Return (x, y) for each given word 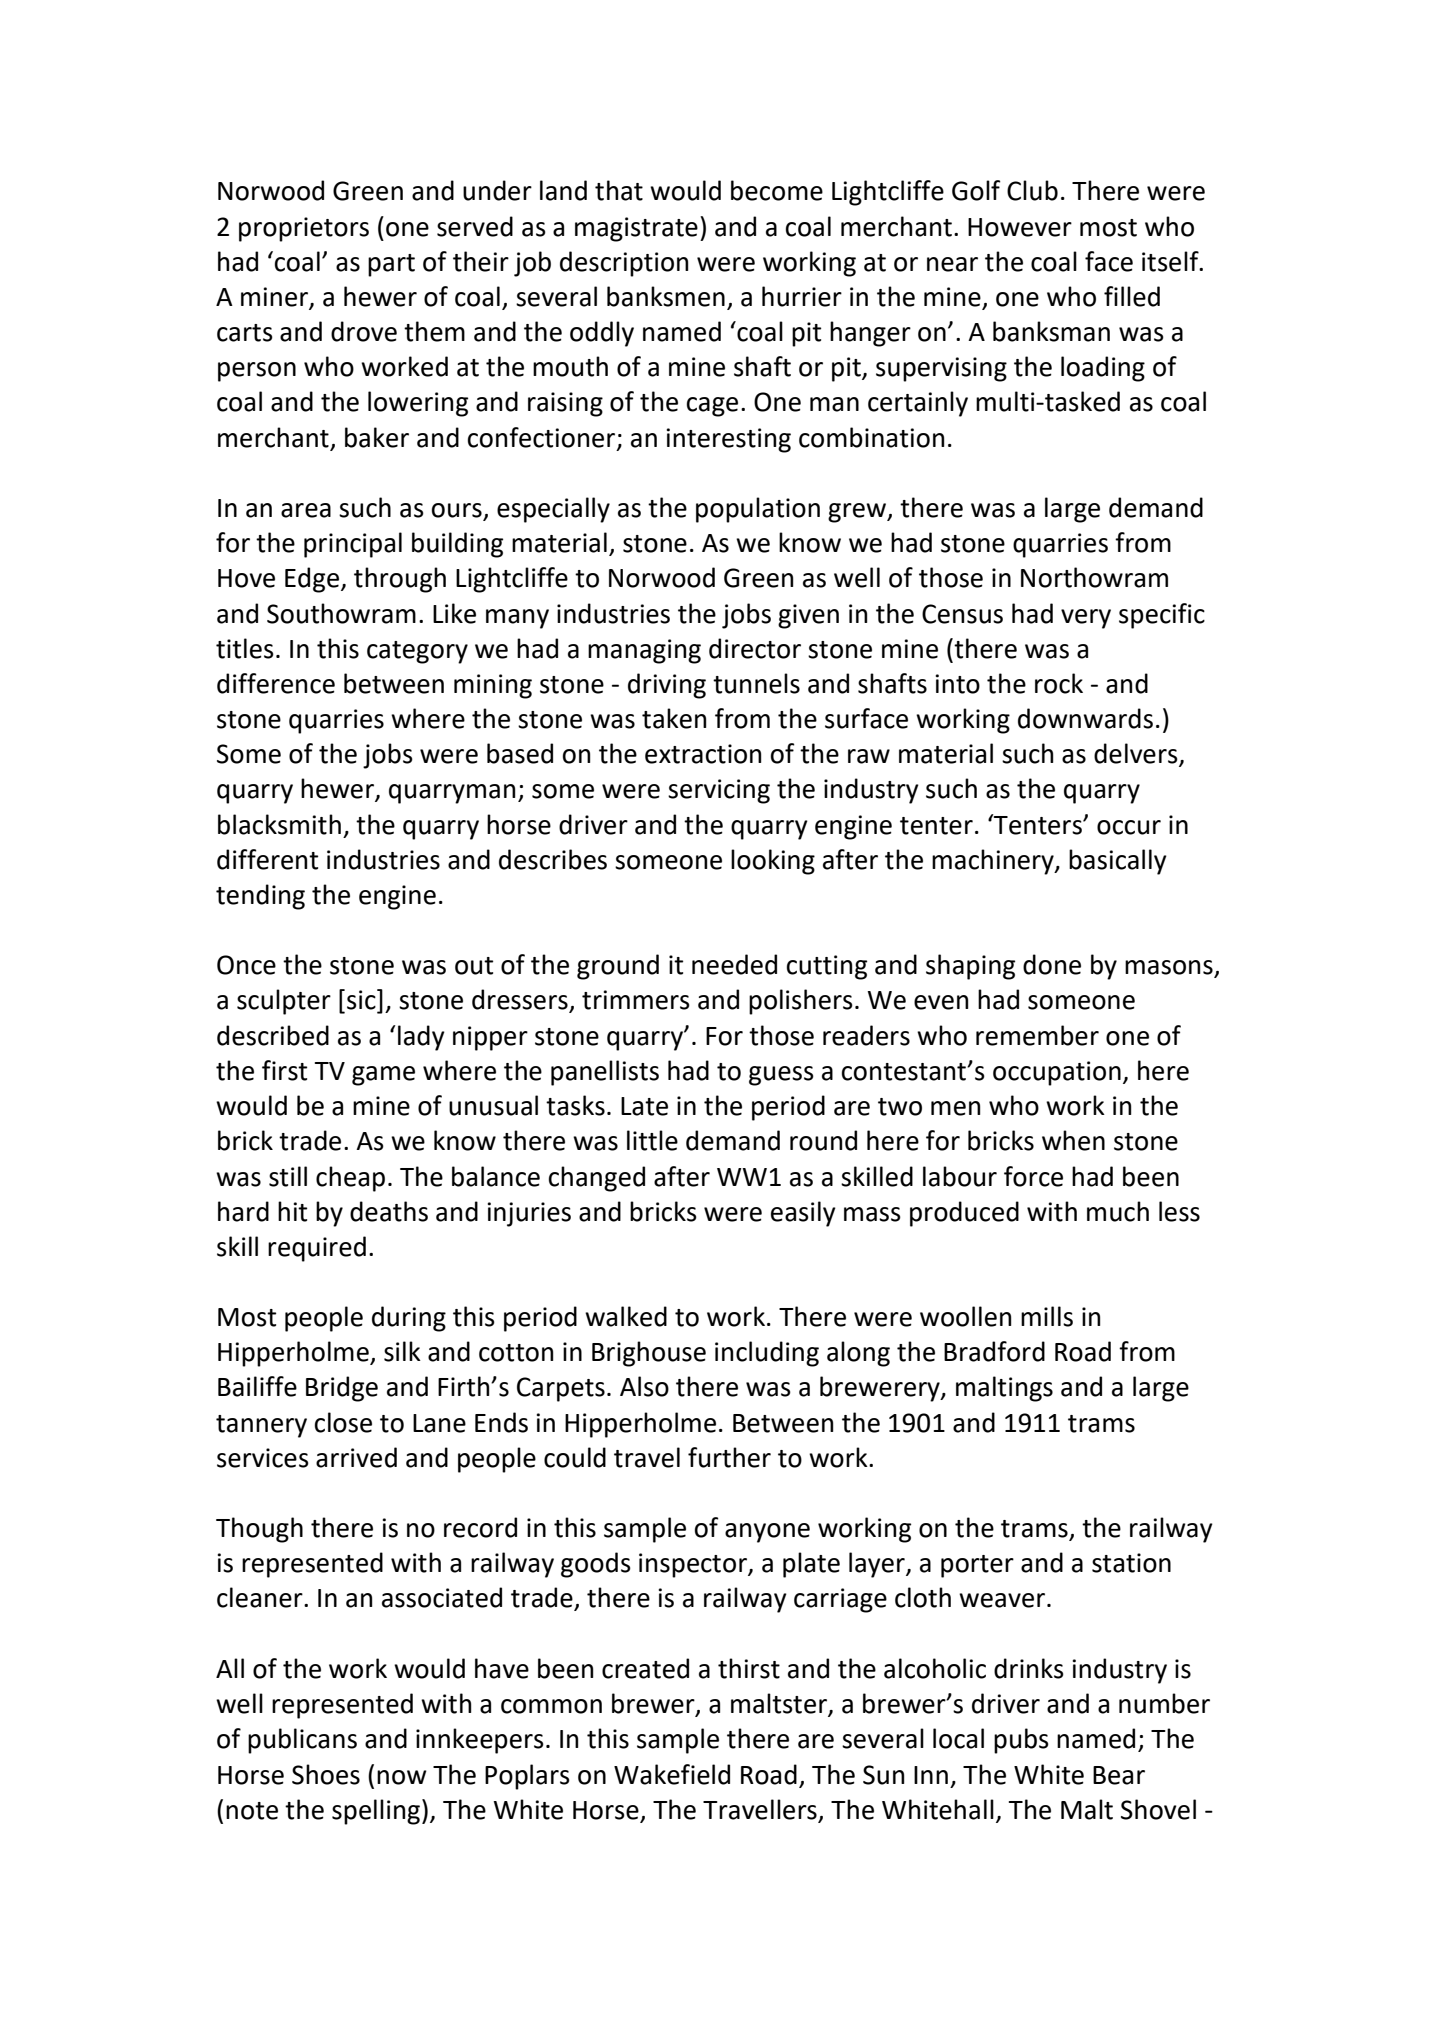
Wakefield (672, 1774)
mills (1047, 1316)
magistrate (636, 229)
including (767, 1354)
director (755, 648)
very (1086, 619)
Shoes (326, 1774)
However (1020, 227)
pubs (1021, 1741)
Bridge (342, 1389)
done (1052, 964)
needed (734, 964)
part (391, 265)
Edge (312, 580)
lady (421, 1038)
